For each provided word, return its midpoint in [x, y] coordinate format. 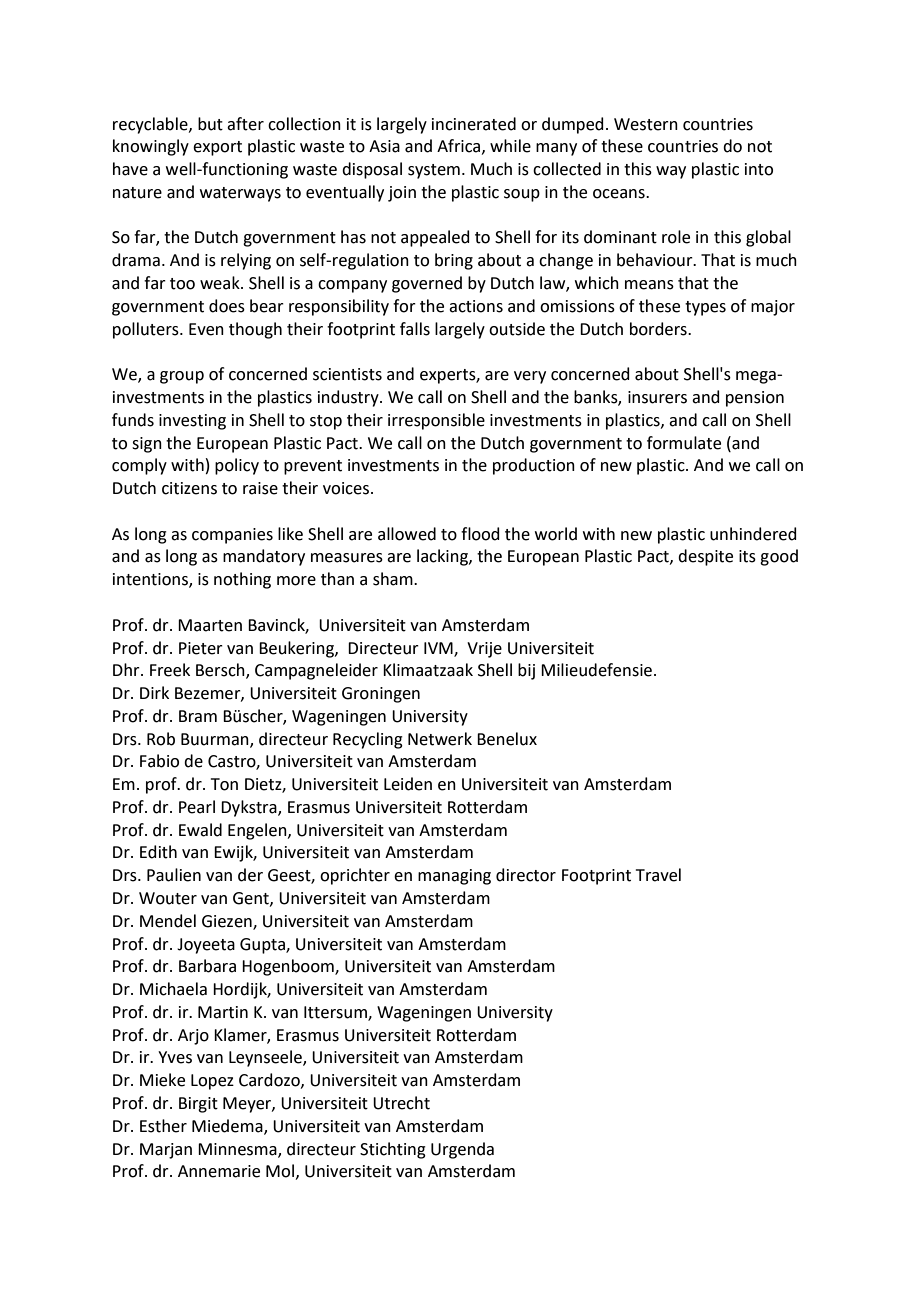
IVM [439, 649]
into [759, 169]
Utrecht [401, 1103]
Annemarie [219, 1171]
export [217, 148]
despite [705, 557]
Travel [658, 875]
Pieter [201, 648]
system [434, 171]
